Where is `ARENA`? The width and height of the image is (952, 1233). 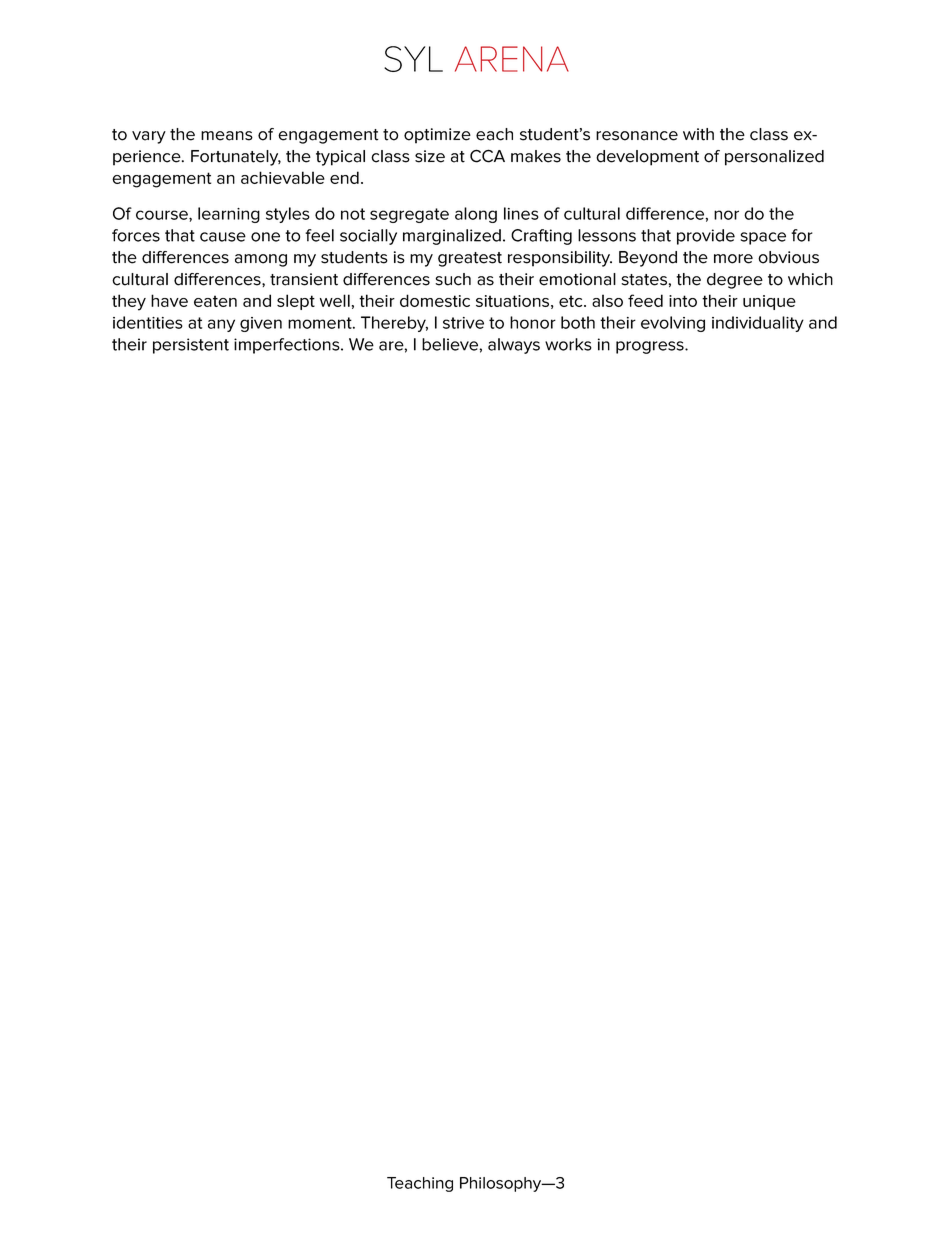 ARENA is located at coordinates (512, 59).
